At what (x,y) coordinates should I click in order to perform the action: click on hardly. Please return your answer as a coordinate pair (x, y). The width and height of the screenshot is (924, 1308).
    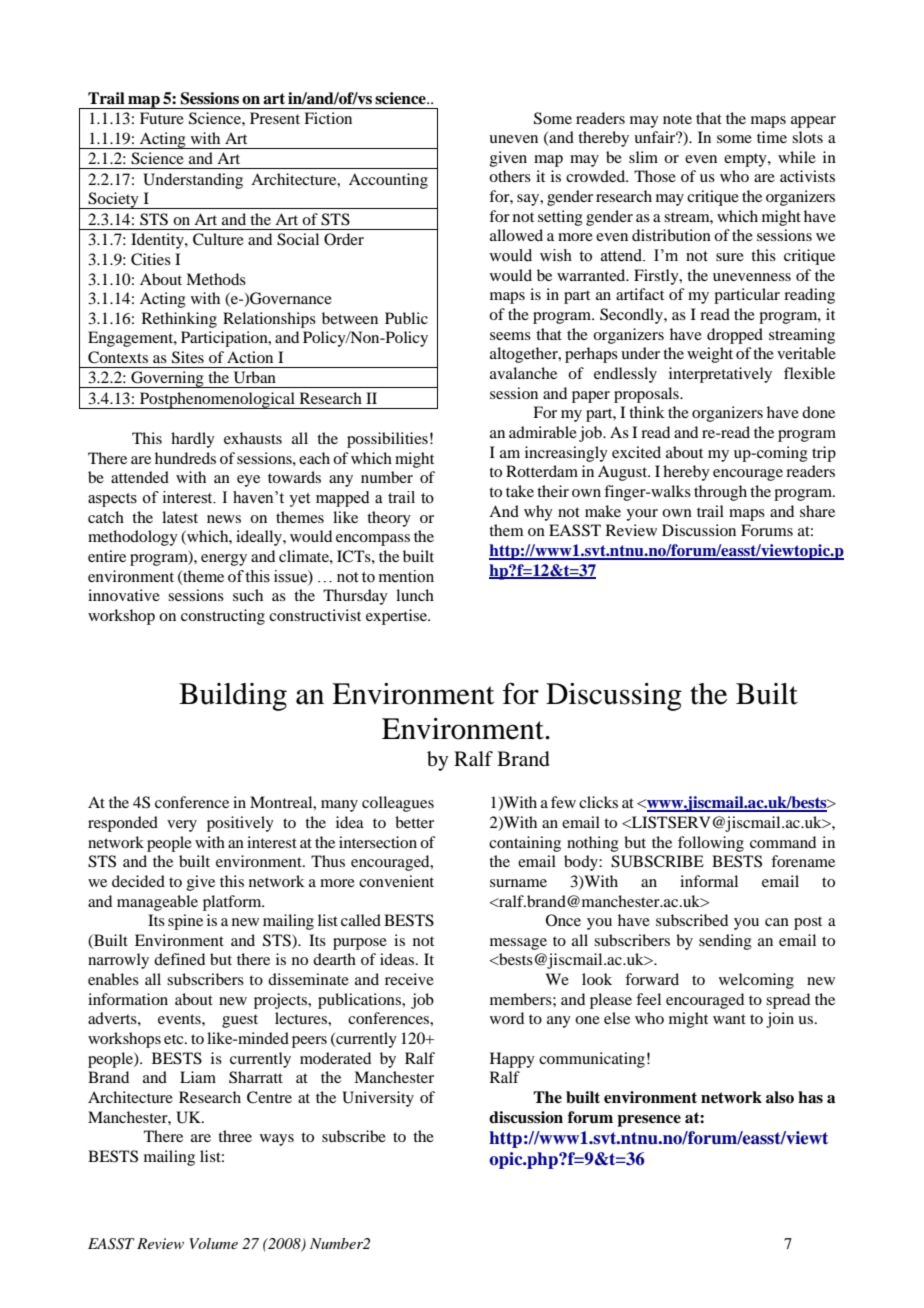
    Looking at the image, I should click on (193, 440).
